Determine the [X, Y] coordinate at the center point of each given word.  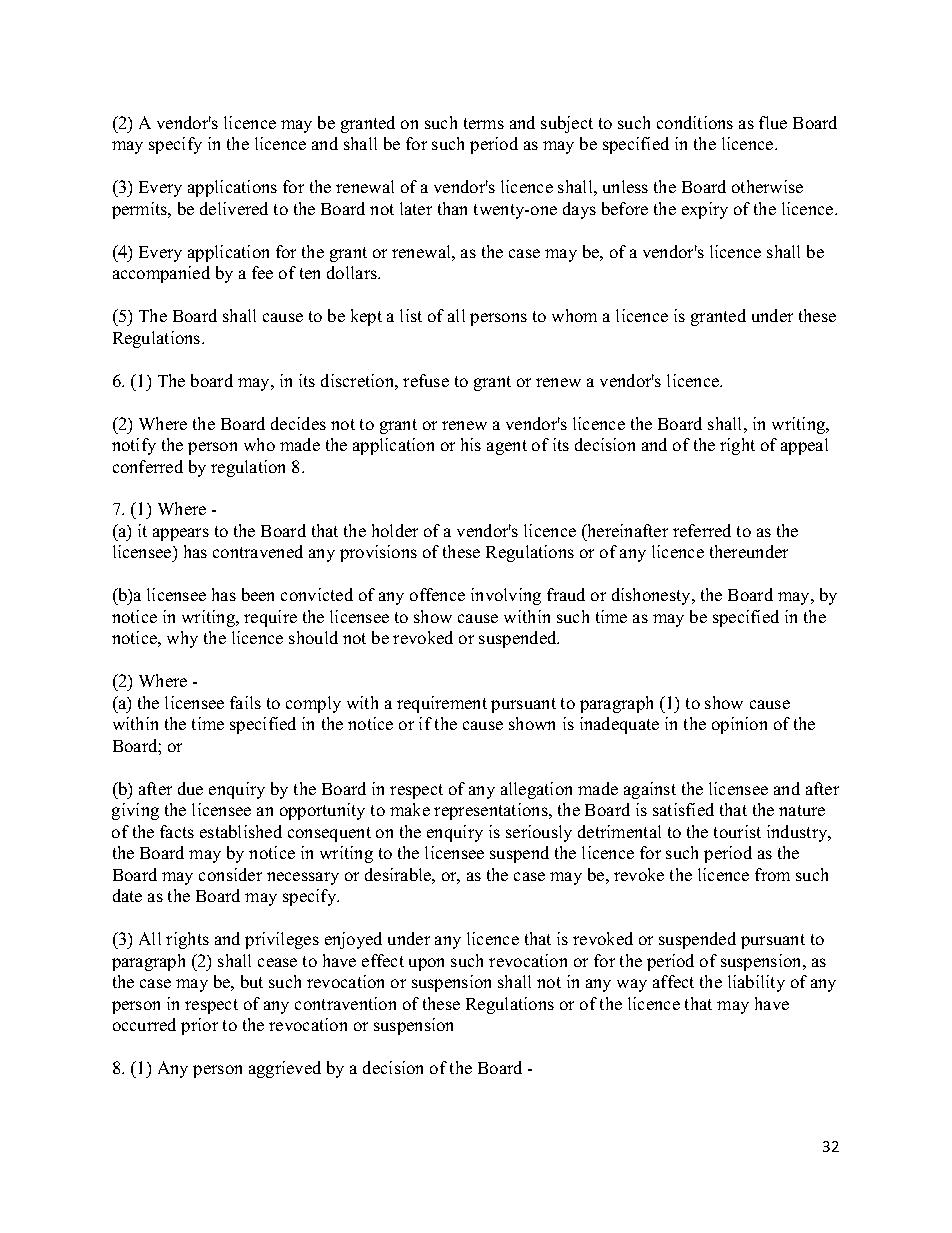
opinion [739, 725]
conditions [695, 122]
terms [484, 123]
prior [199, 1026]
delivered [234, 208]
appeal [804, 446]
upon [426, 964]
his [471, 444]
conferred [148, 466]
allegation [536, 790]
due [190, 788]
